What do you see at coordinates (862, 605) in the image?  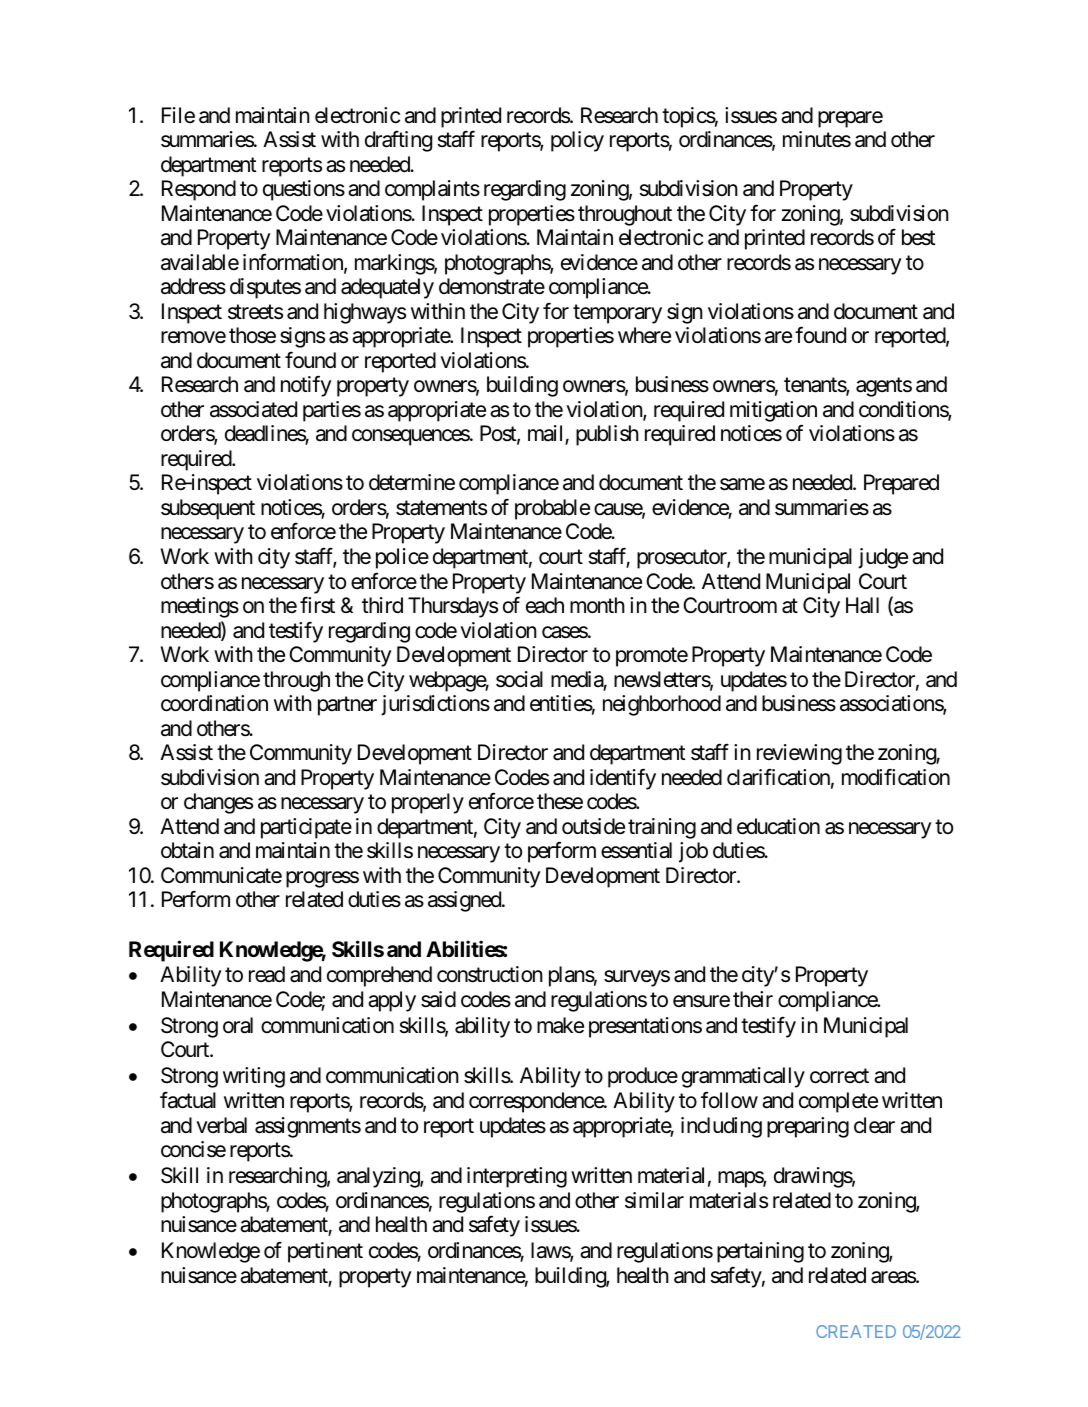 I see `Hall` at bounding box center [862, 605].
